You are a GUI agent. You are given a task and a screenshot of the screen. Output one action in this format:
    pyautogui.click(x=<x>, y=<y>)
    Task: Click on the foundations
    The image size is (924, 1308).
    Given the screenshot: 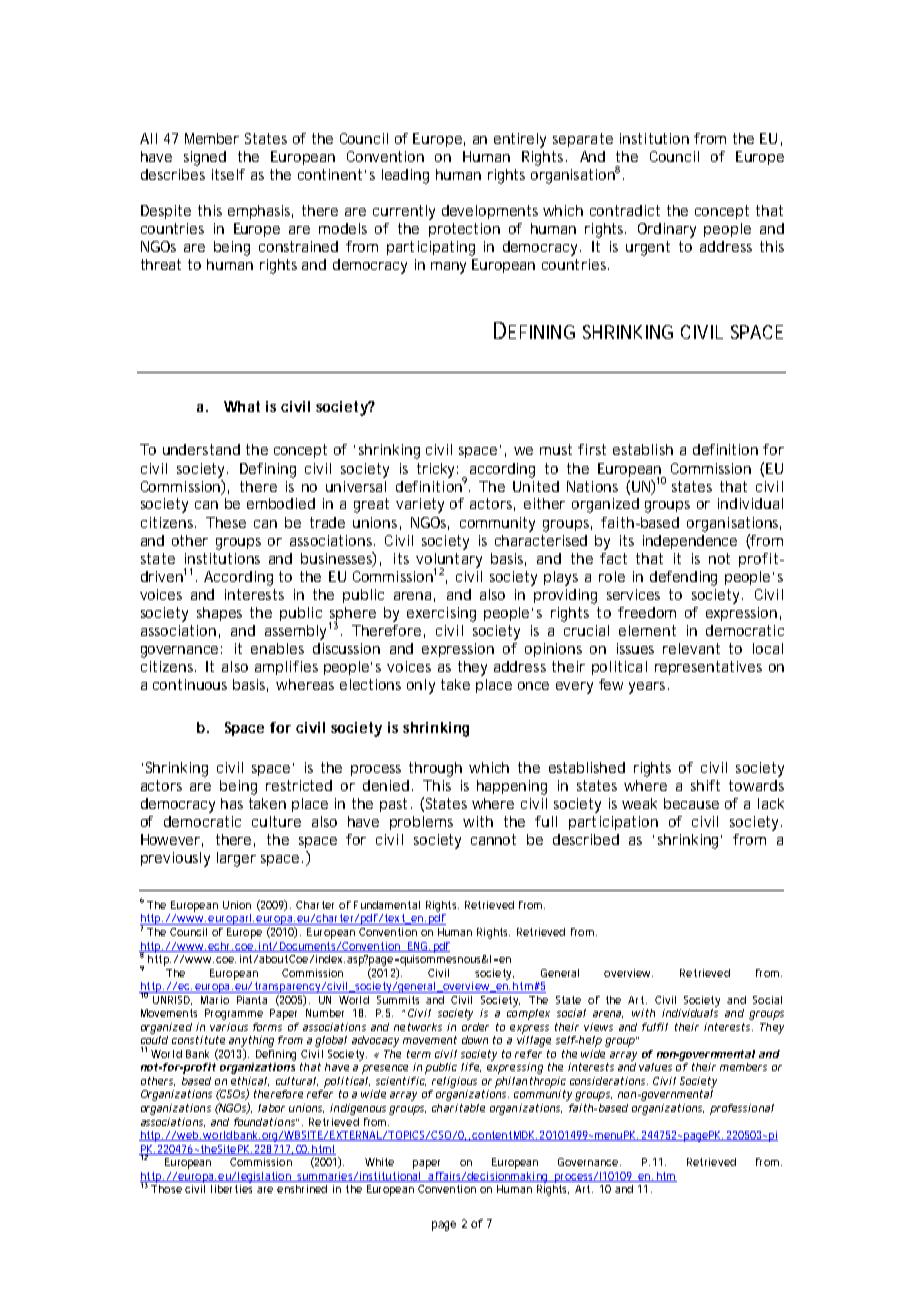 What is the action you would take?
    pyautogui.click(x=265, y=1122)
